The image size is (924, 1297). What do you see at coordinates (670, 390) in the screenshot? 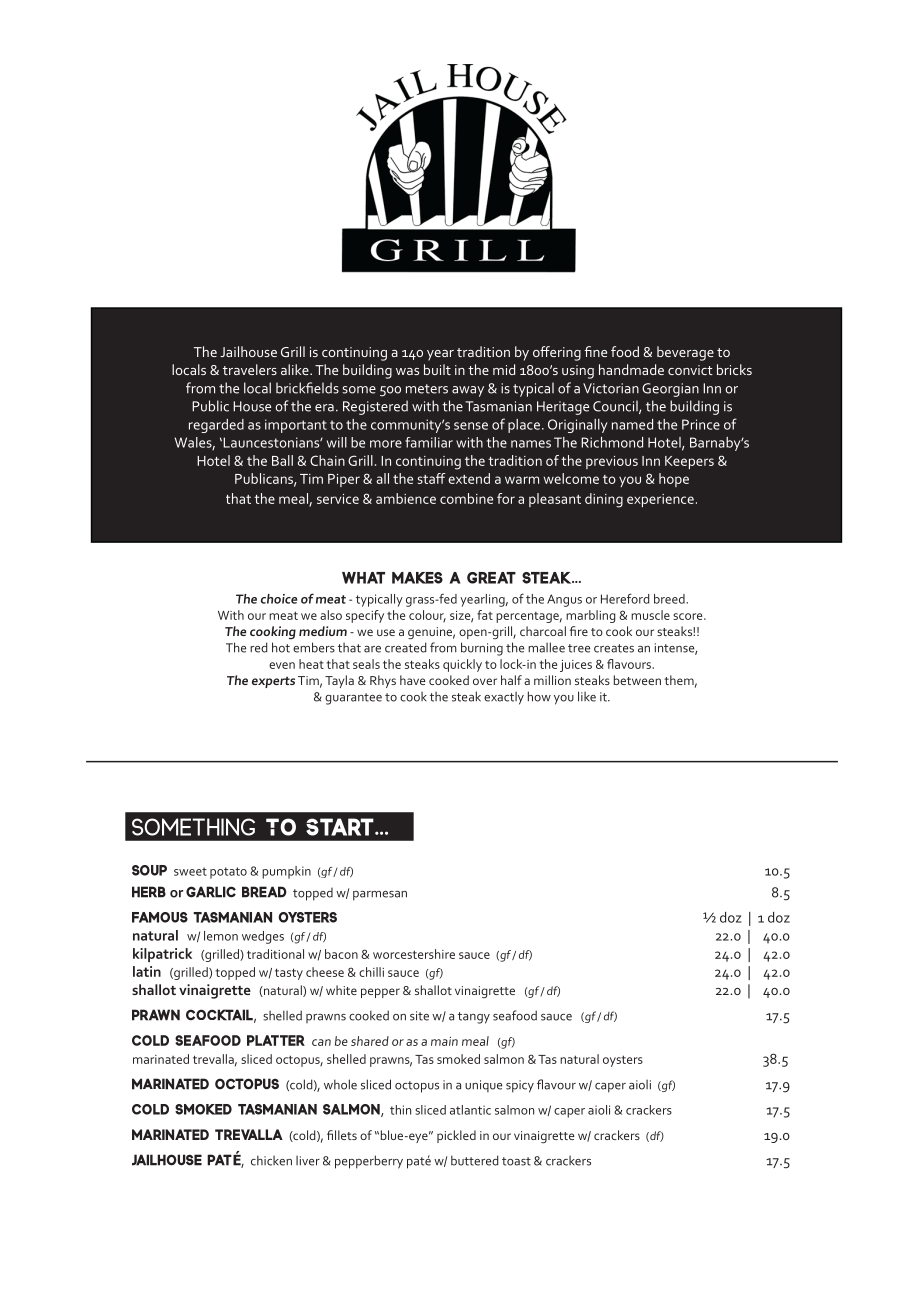
I see `Georgian` at bounding box center [670, 390].
